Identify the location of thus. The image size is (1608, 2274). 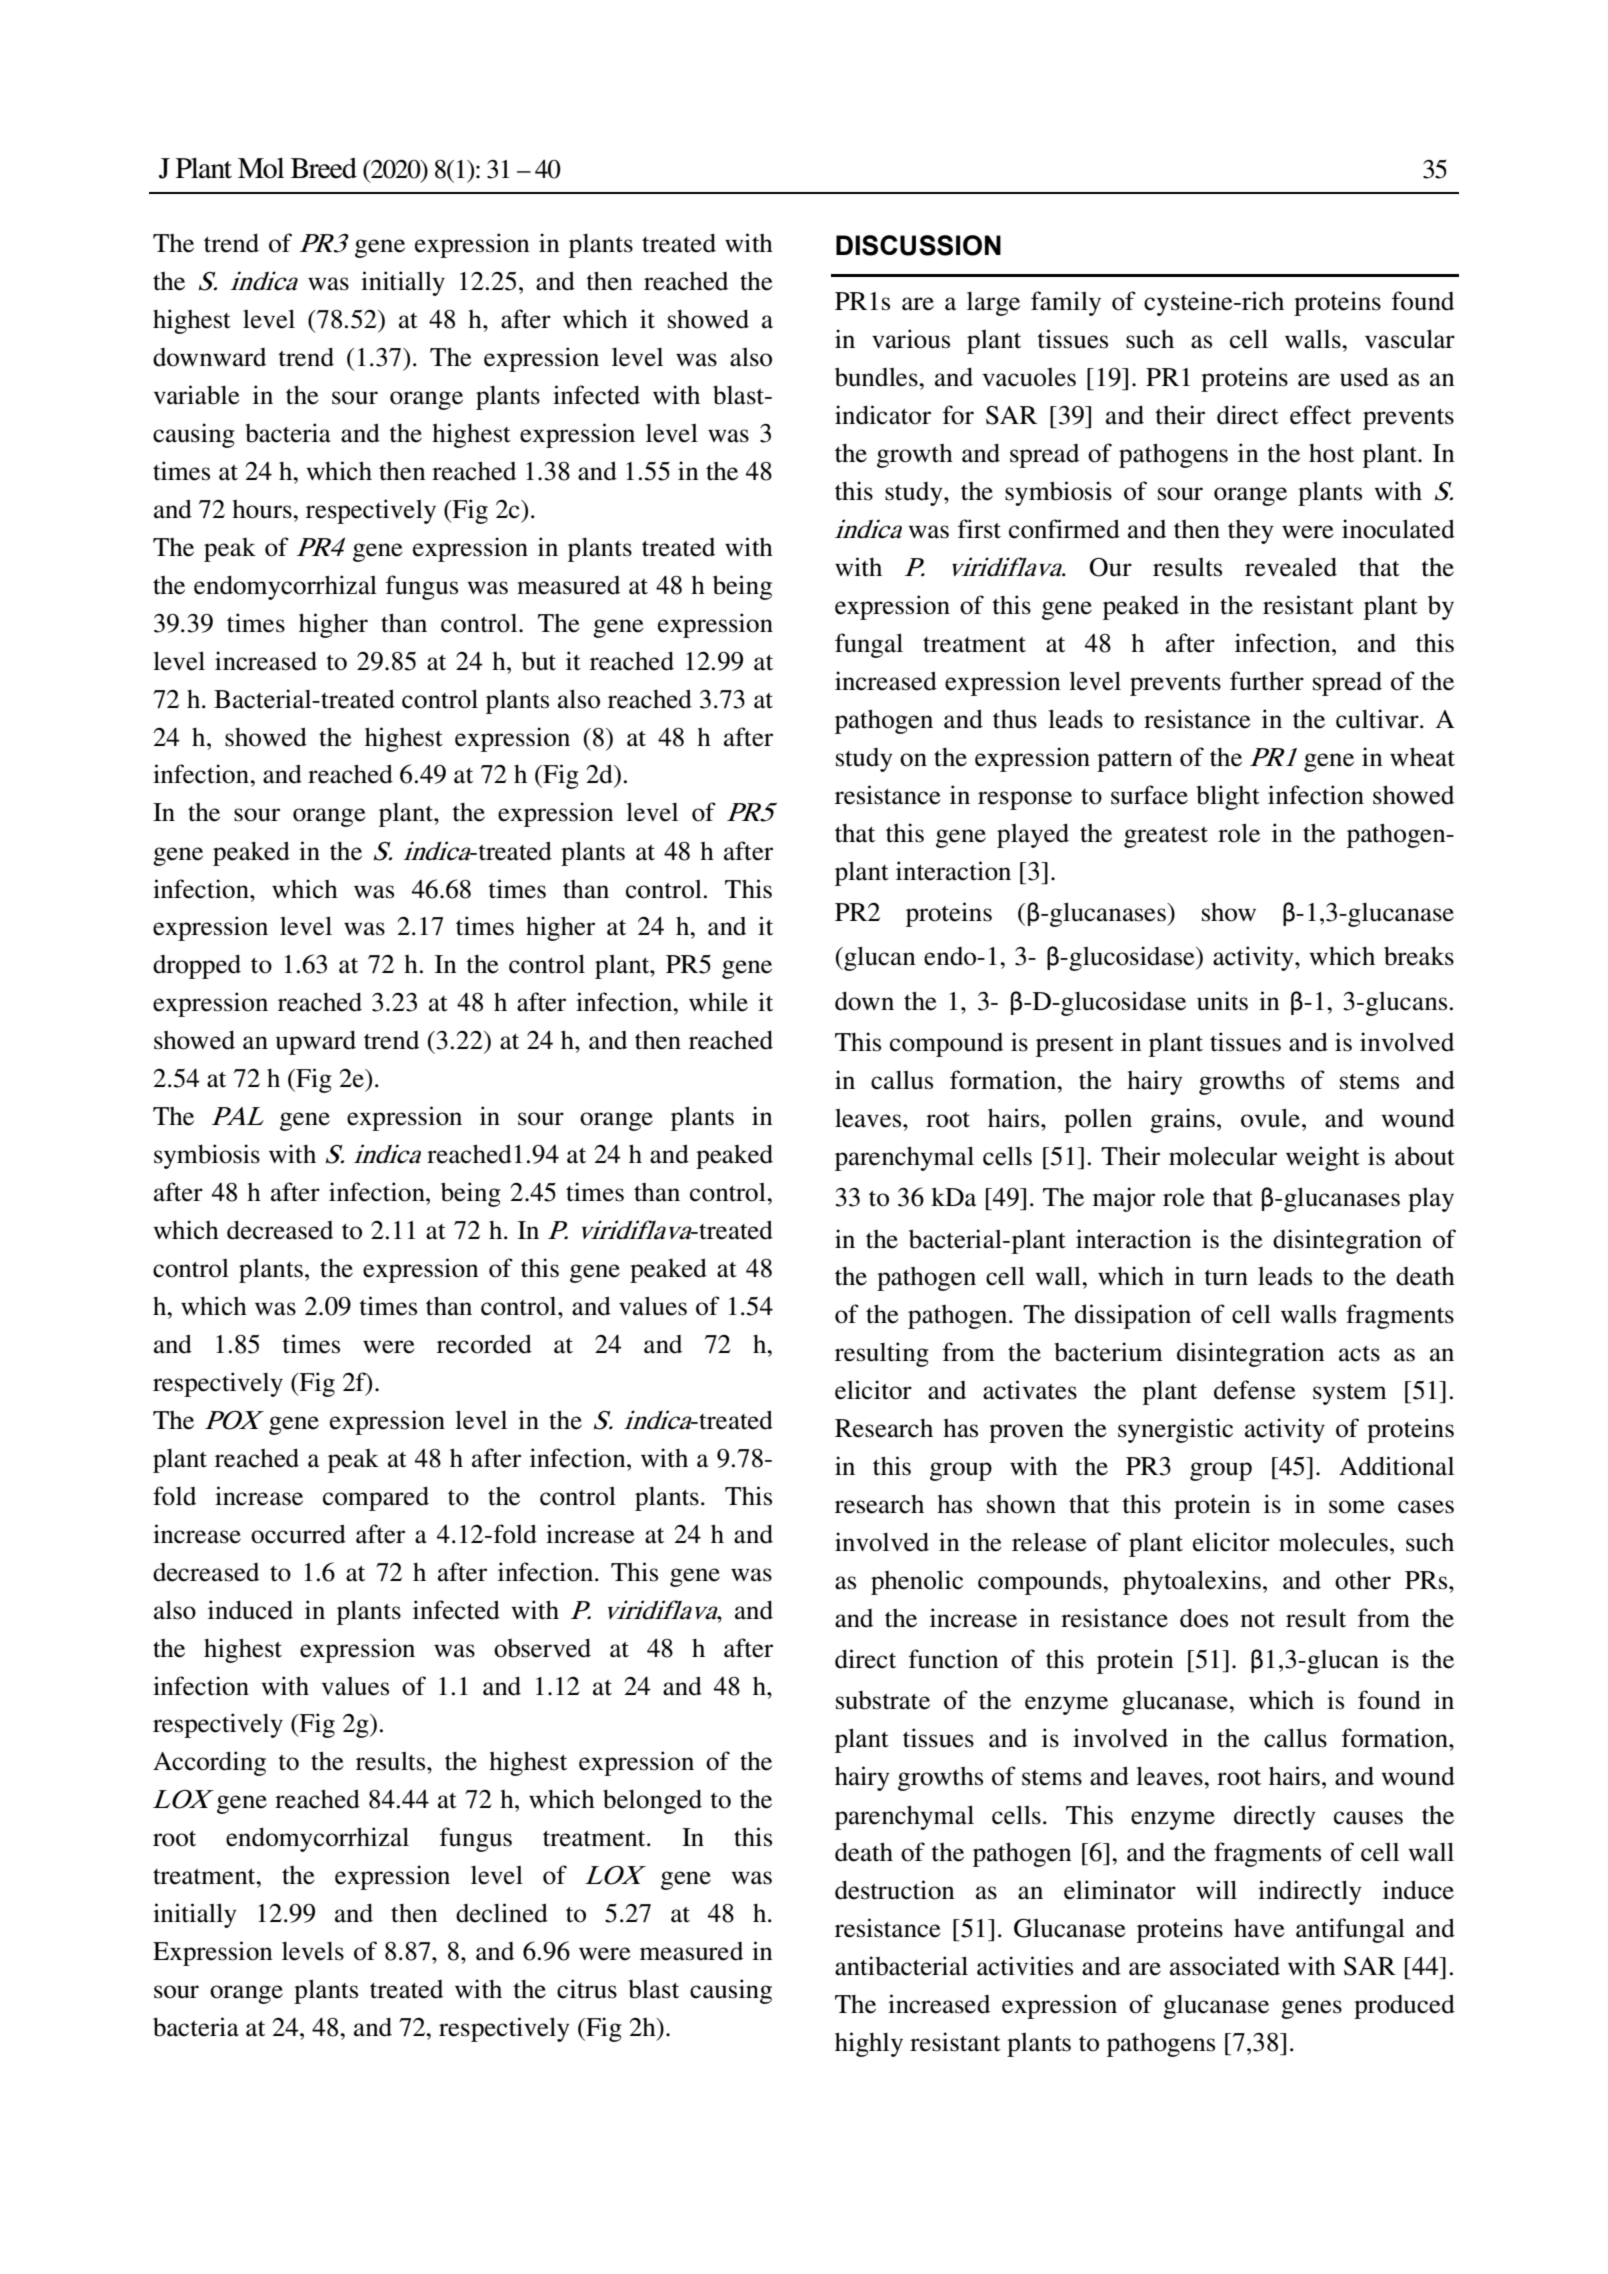
(1015, 719).
